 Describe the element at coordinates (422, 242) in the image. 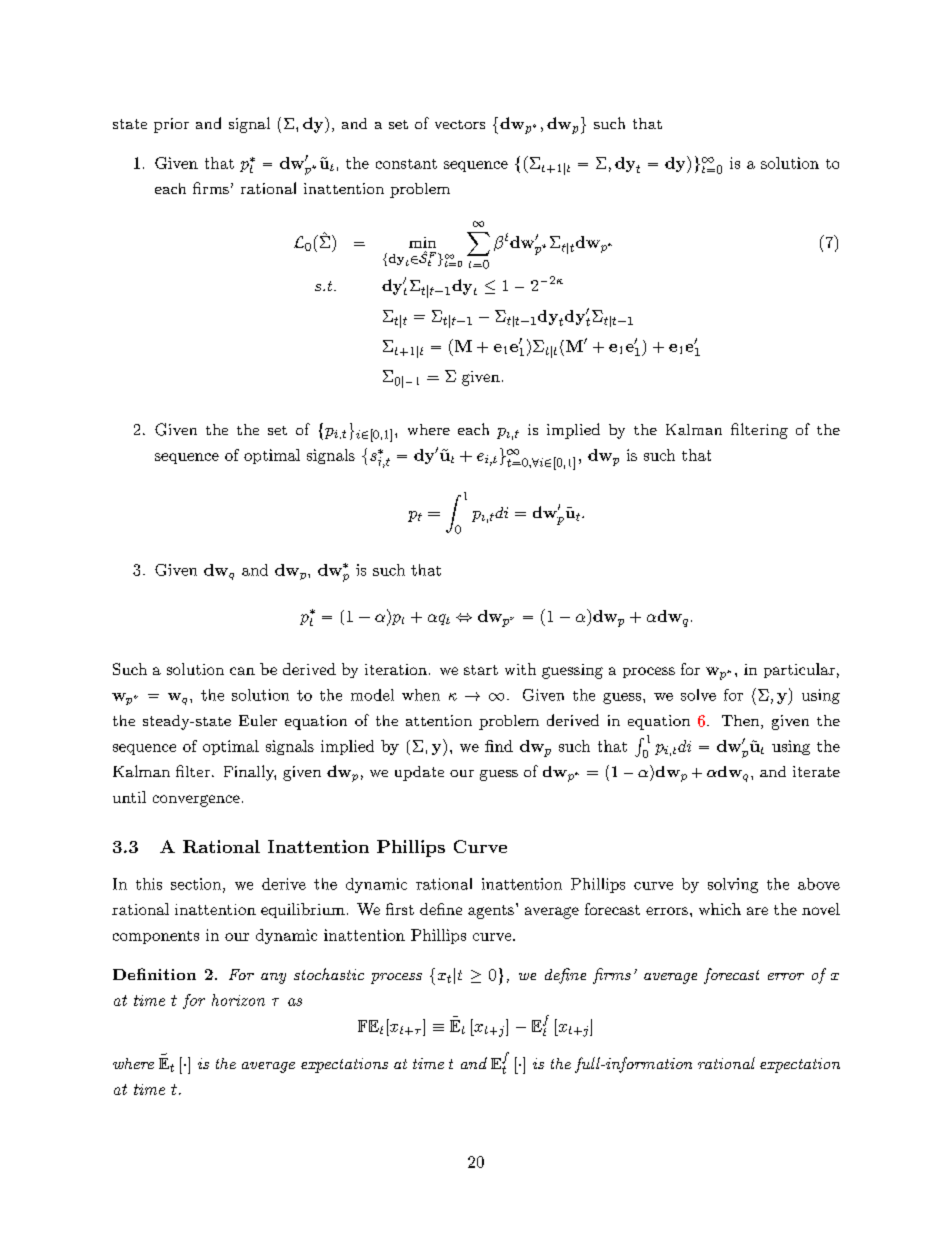

I see `min` at that location.
